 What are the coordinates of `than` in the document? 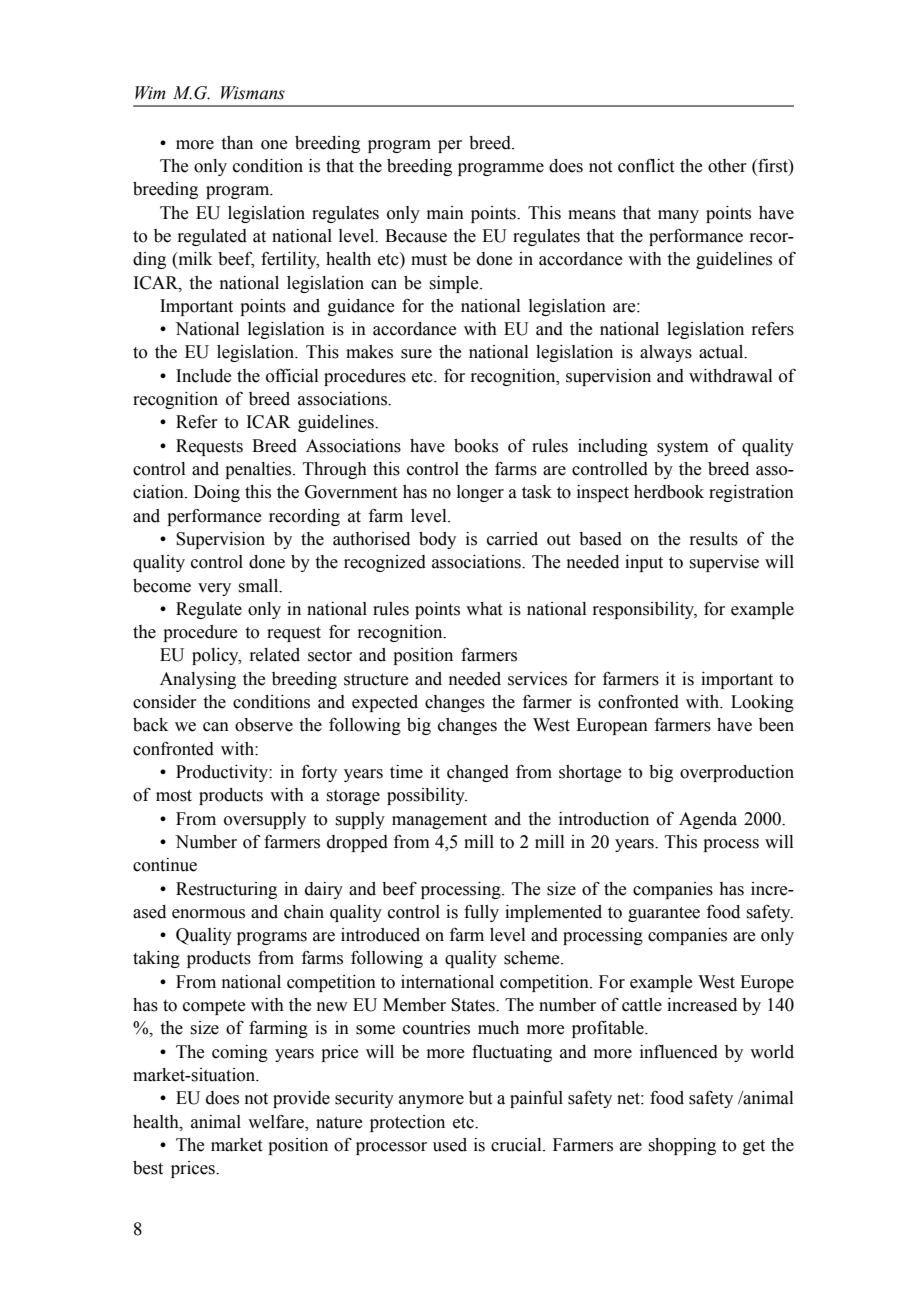 It's located at (237, 143).
